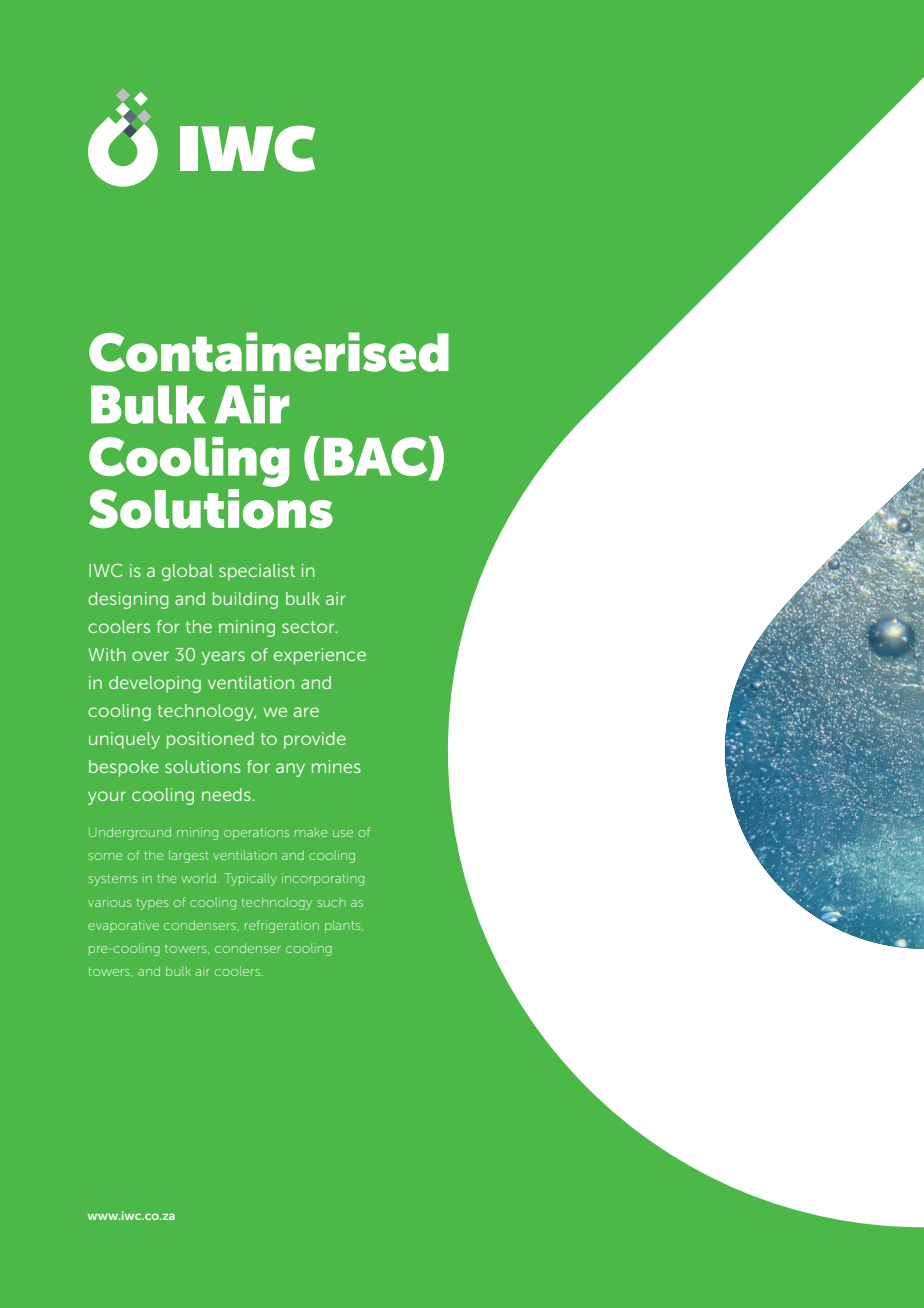 The height and width of the image is (1308, 924). What do you see at coordinates (306, 712) in the image?
I see `are` at bounding box center [306, 712].
